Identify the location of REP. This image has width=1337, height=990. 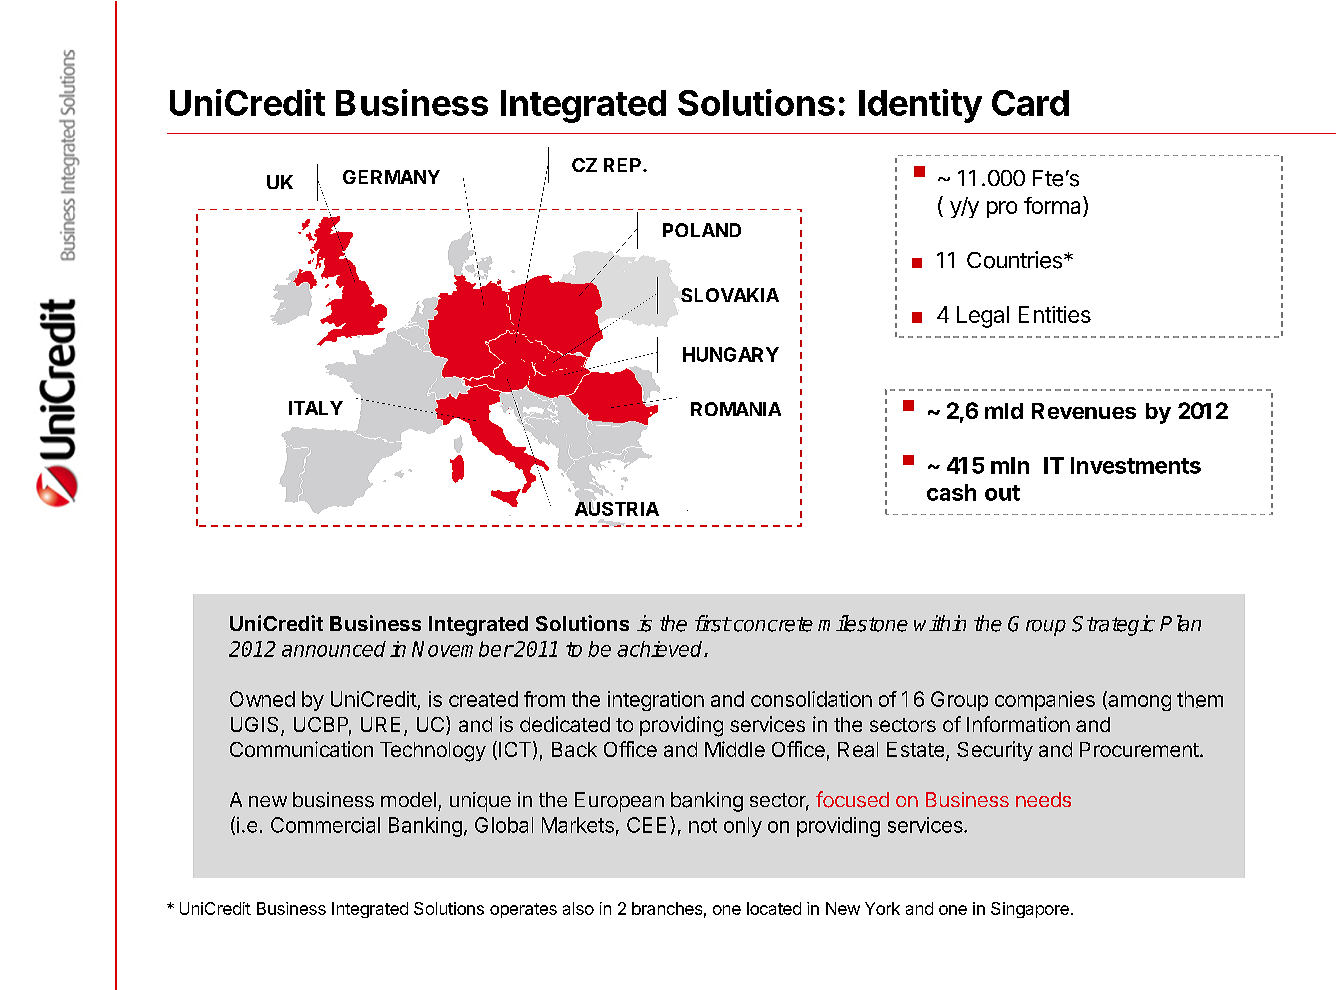
(624, 165).
